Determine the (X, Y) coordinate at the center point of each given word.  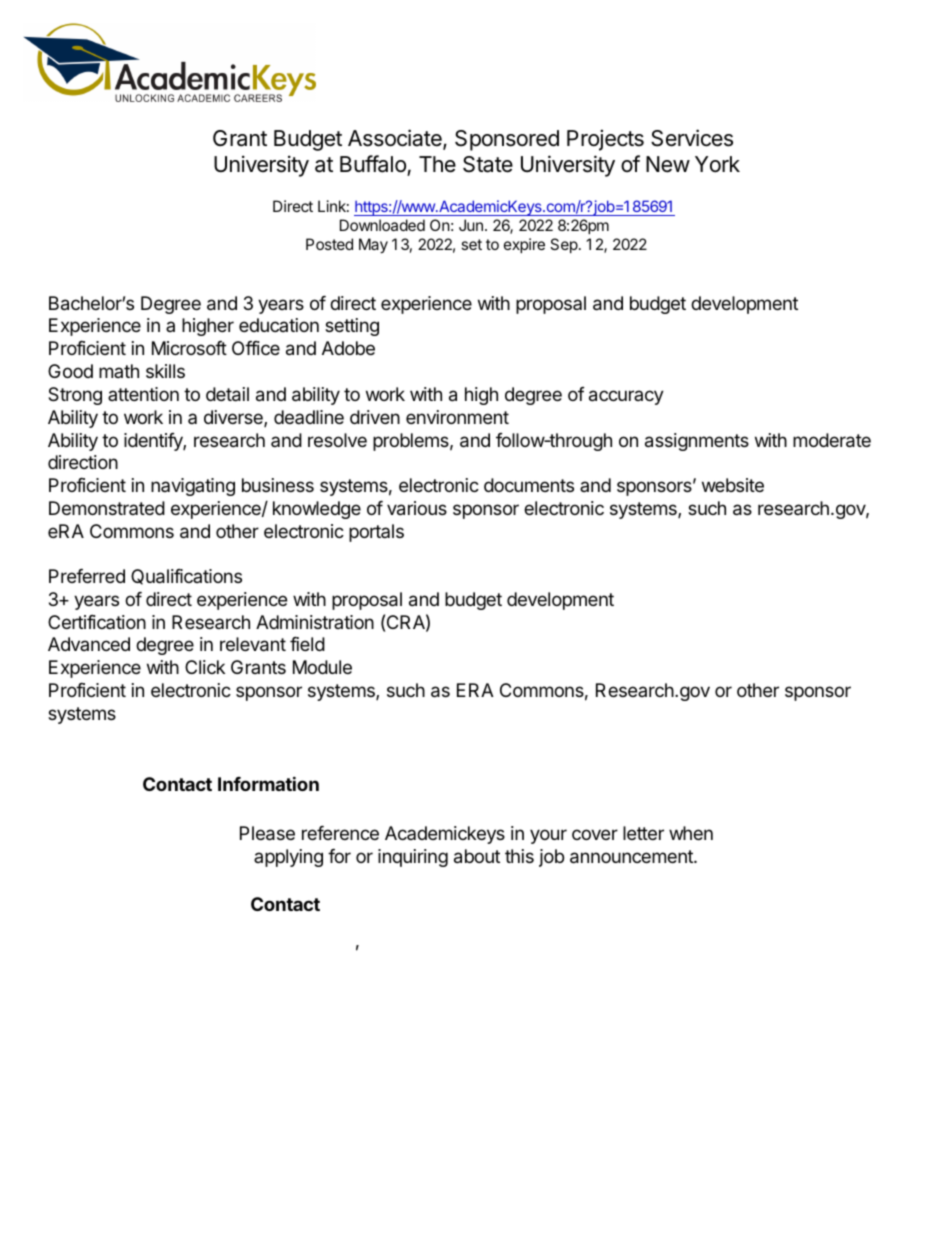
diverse (234, 418)
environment (457, 417)
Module (322, 667)
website (733, 485)
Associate (396, 139)
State (488, 164)
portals (376, 533)
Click (205, 667)
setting (352, 327)
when (691, 833)
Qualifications (186, 577)
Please (267, 833)
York (717, 164)
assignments (697, 442)
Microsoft (189, 348)
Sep (564, 245)
